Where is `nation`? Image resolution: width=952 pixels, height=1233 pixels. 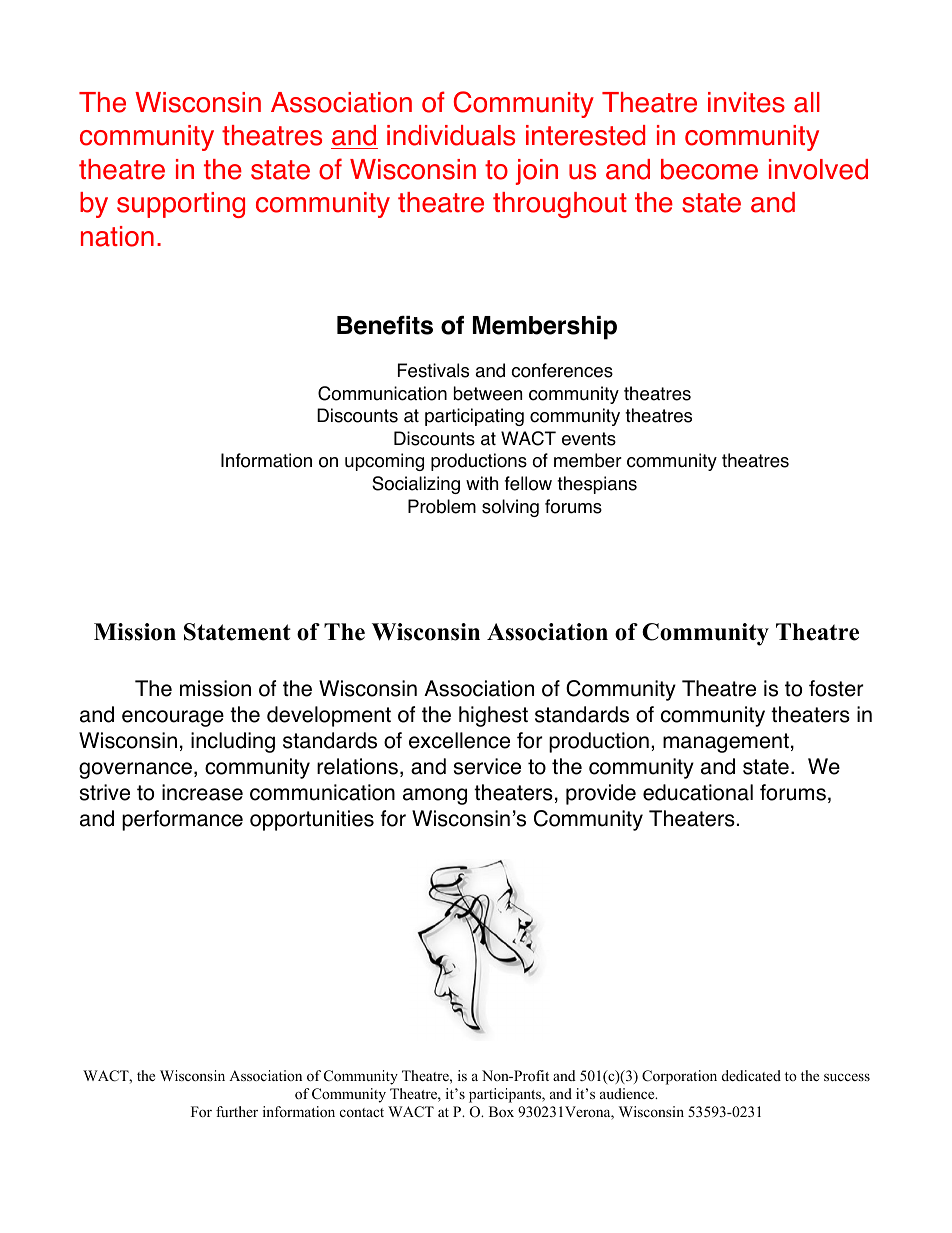 nation is located at coordinates (117, 236).
